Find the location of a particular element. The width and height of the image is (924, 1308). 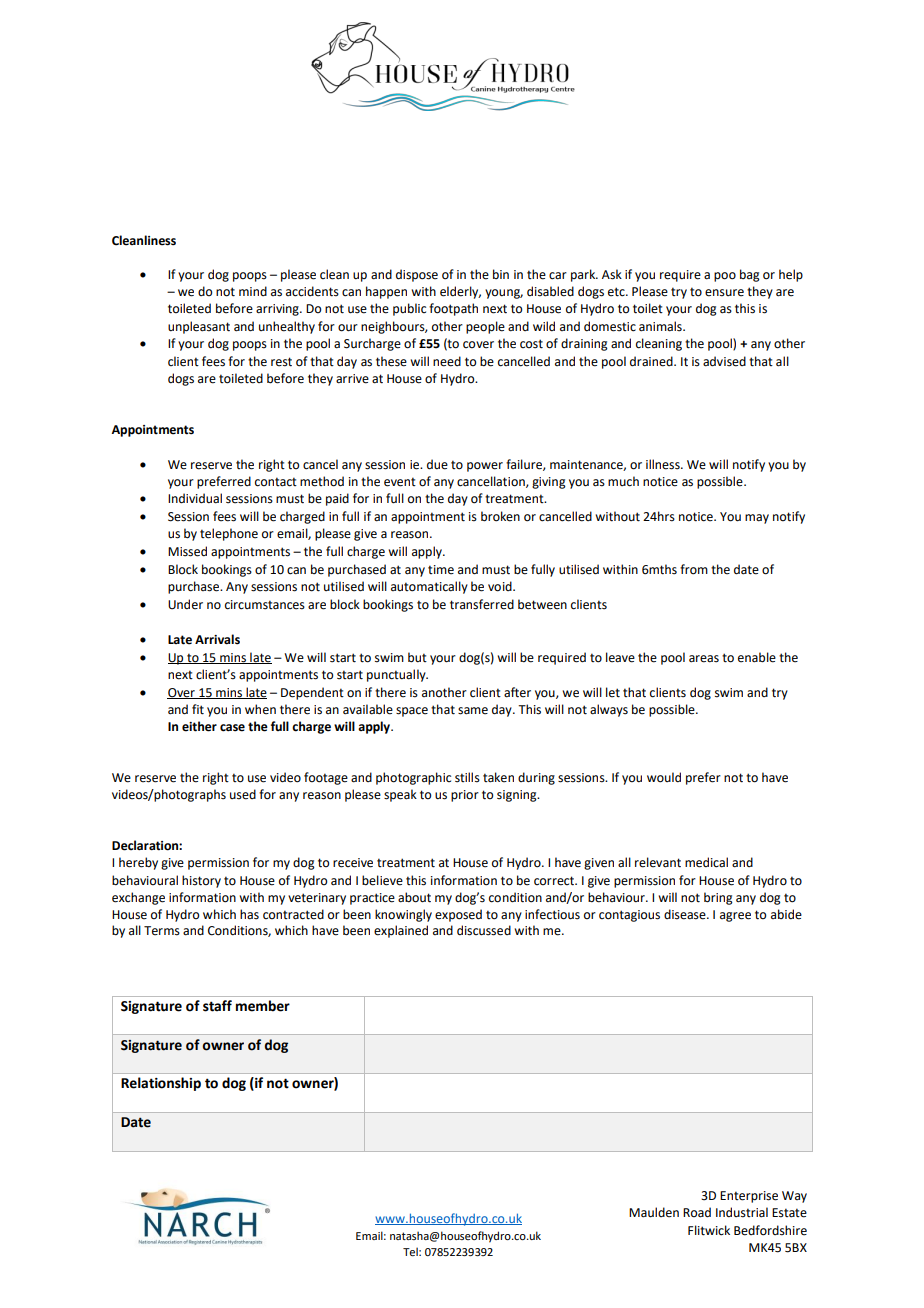

ensure is located at coordinates (724, 293).
